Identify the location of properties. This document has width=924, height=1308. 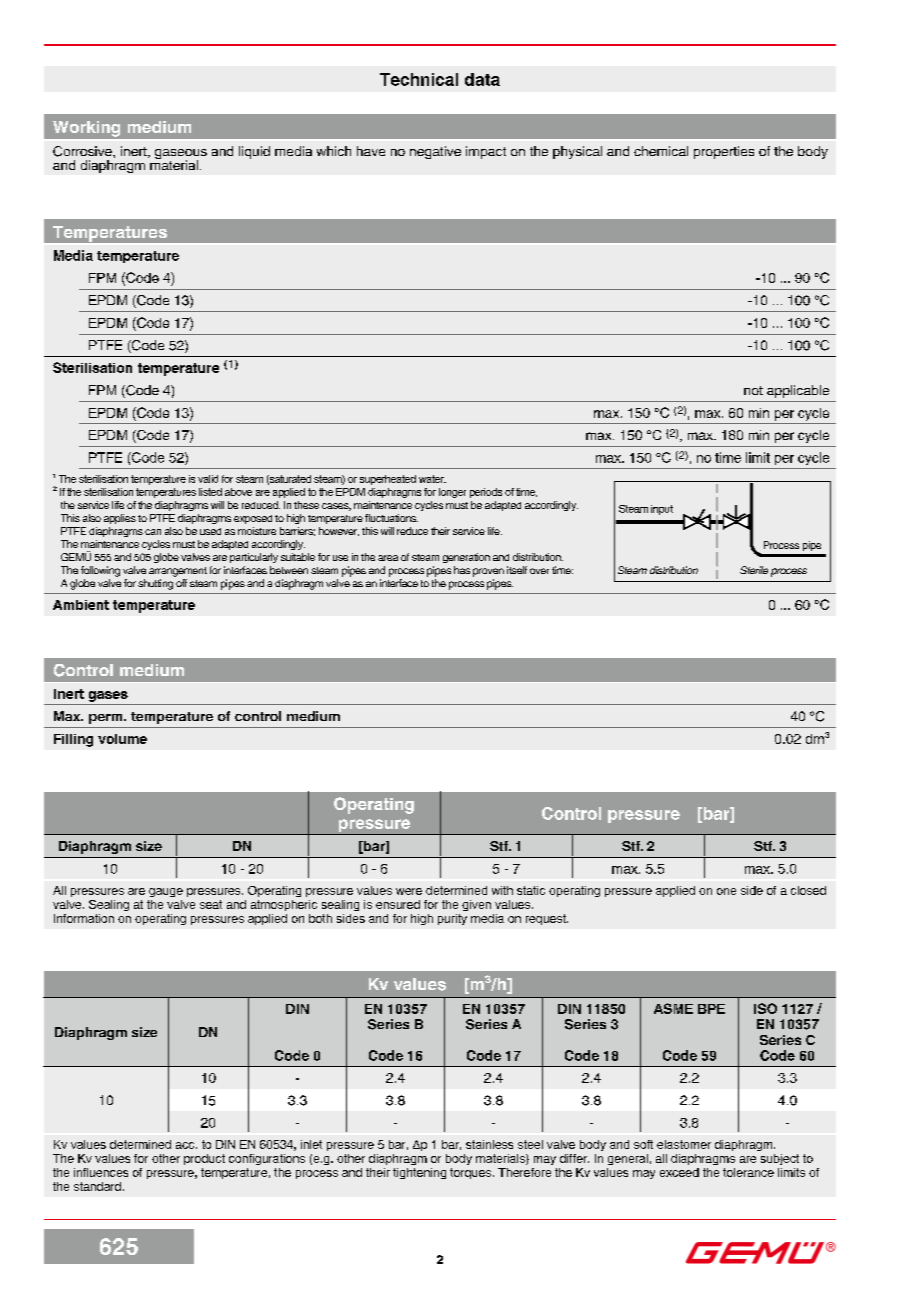
(724, 152).
